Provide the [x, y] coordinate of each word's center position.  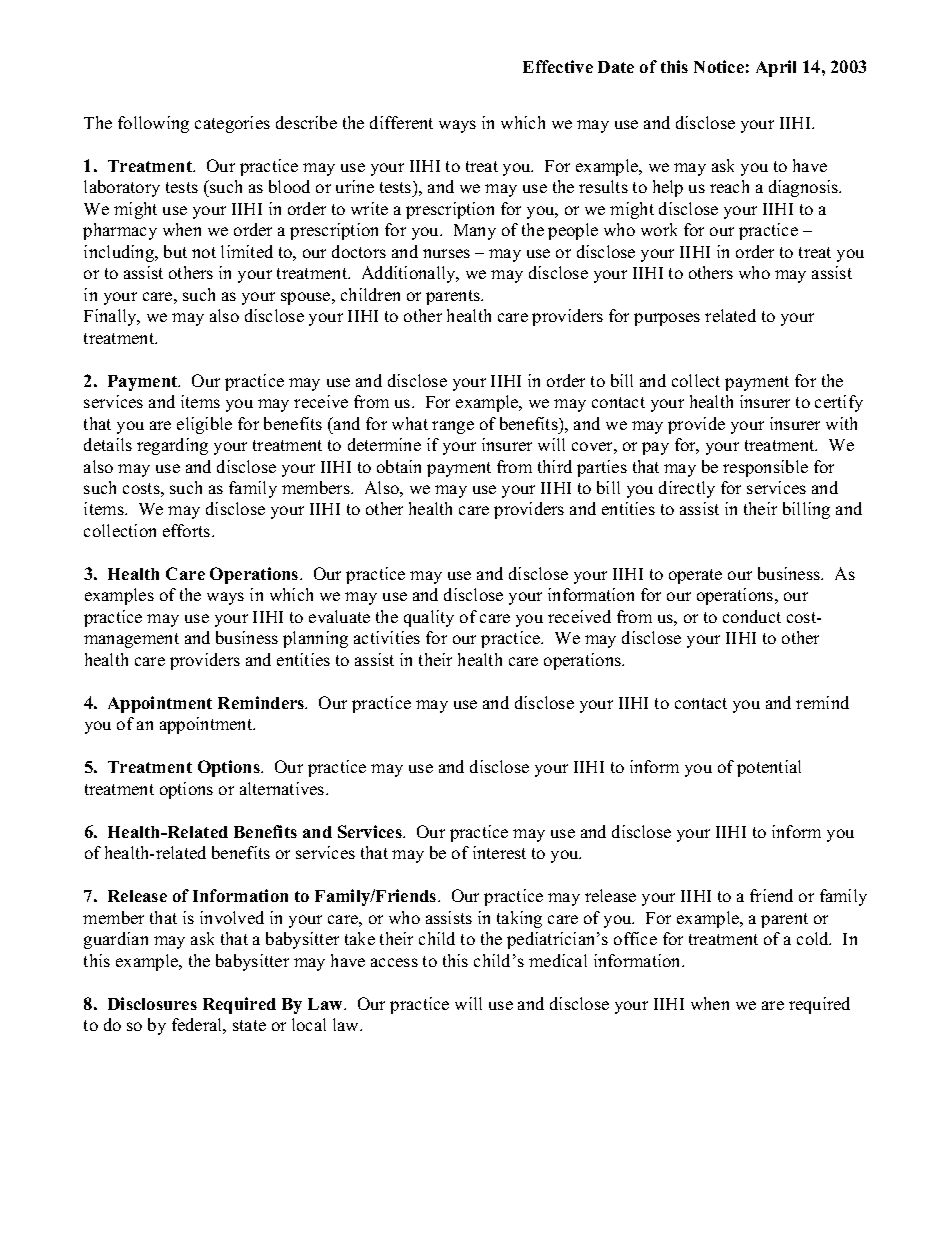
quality [429, 618]
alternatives [283, 788]
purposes [667, 319]
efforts [188, 530]
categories [232, 124]
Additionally [410, 274]
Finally [111, 317]
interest [499, 852]
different [401, 122]
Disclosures [152, 1003]
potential [769, 768]
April [776, 68]
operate [695, 576]
